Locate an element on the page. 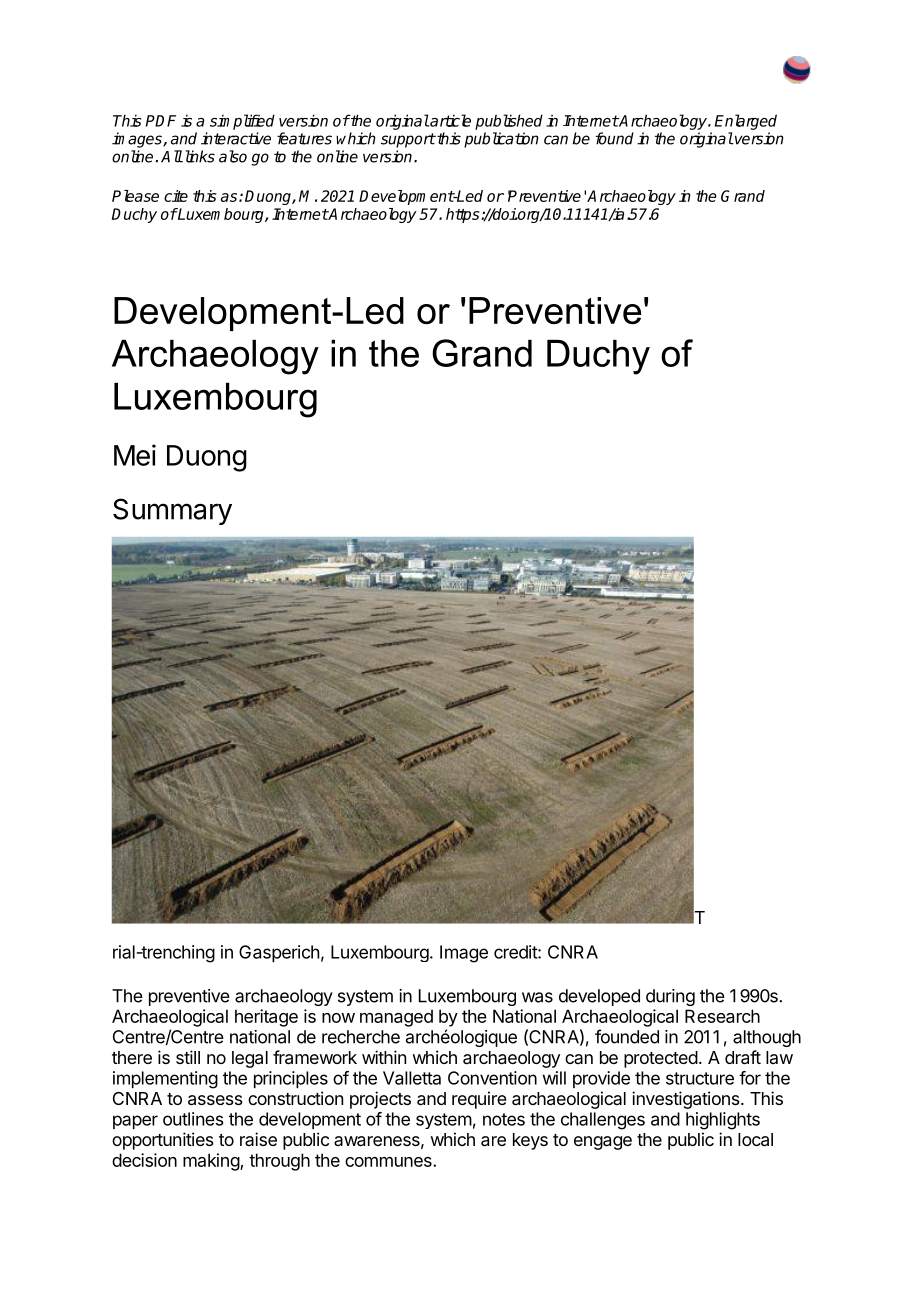 The image size is (924, 1308). now is located at coordinates (338, 1018).
